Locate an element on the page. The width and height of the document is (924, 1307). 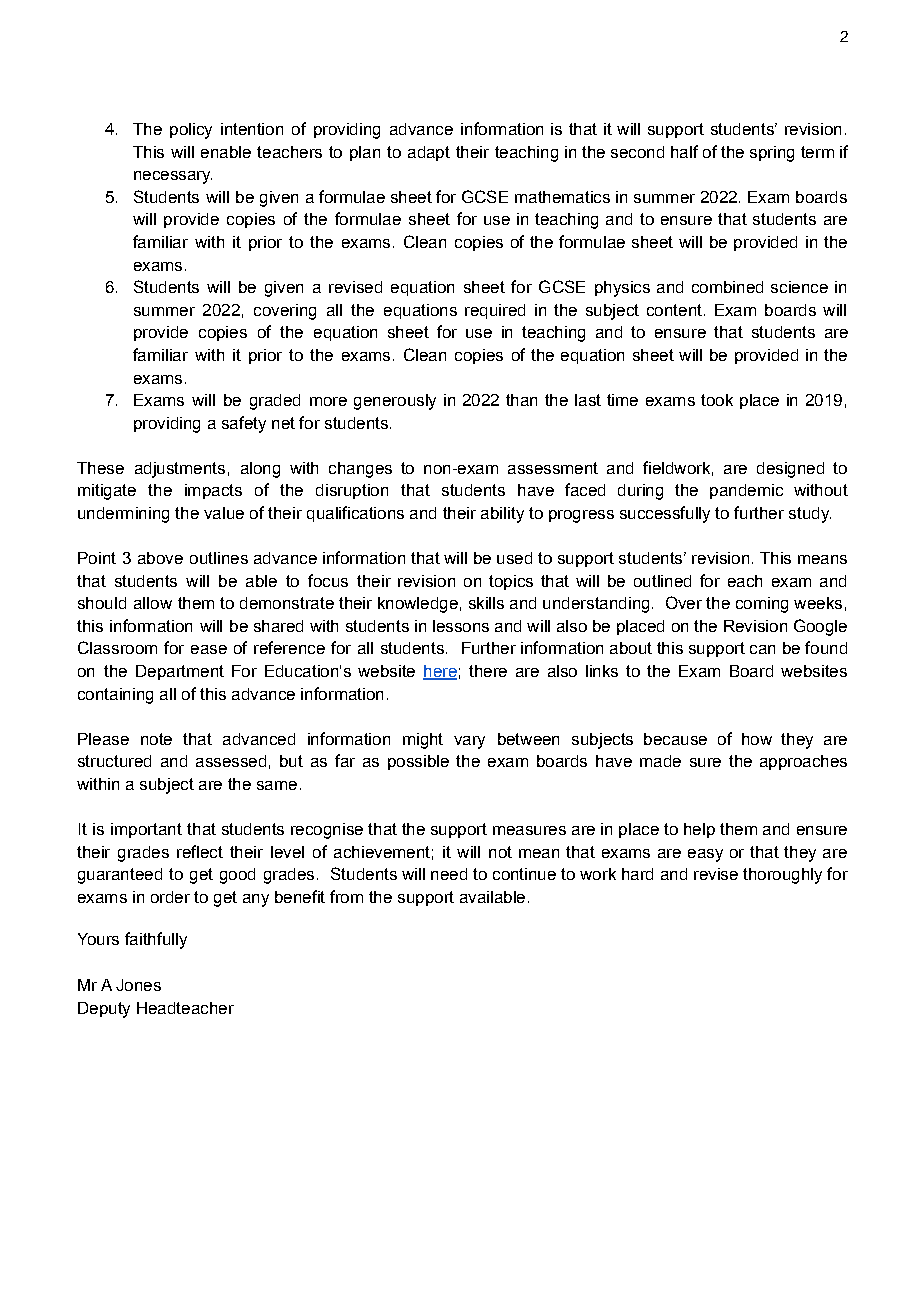
spring is located at coordinates (772, 154).
